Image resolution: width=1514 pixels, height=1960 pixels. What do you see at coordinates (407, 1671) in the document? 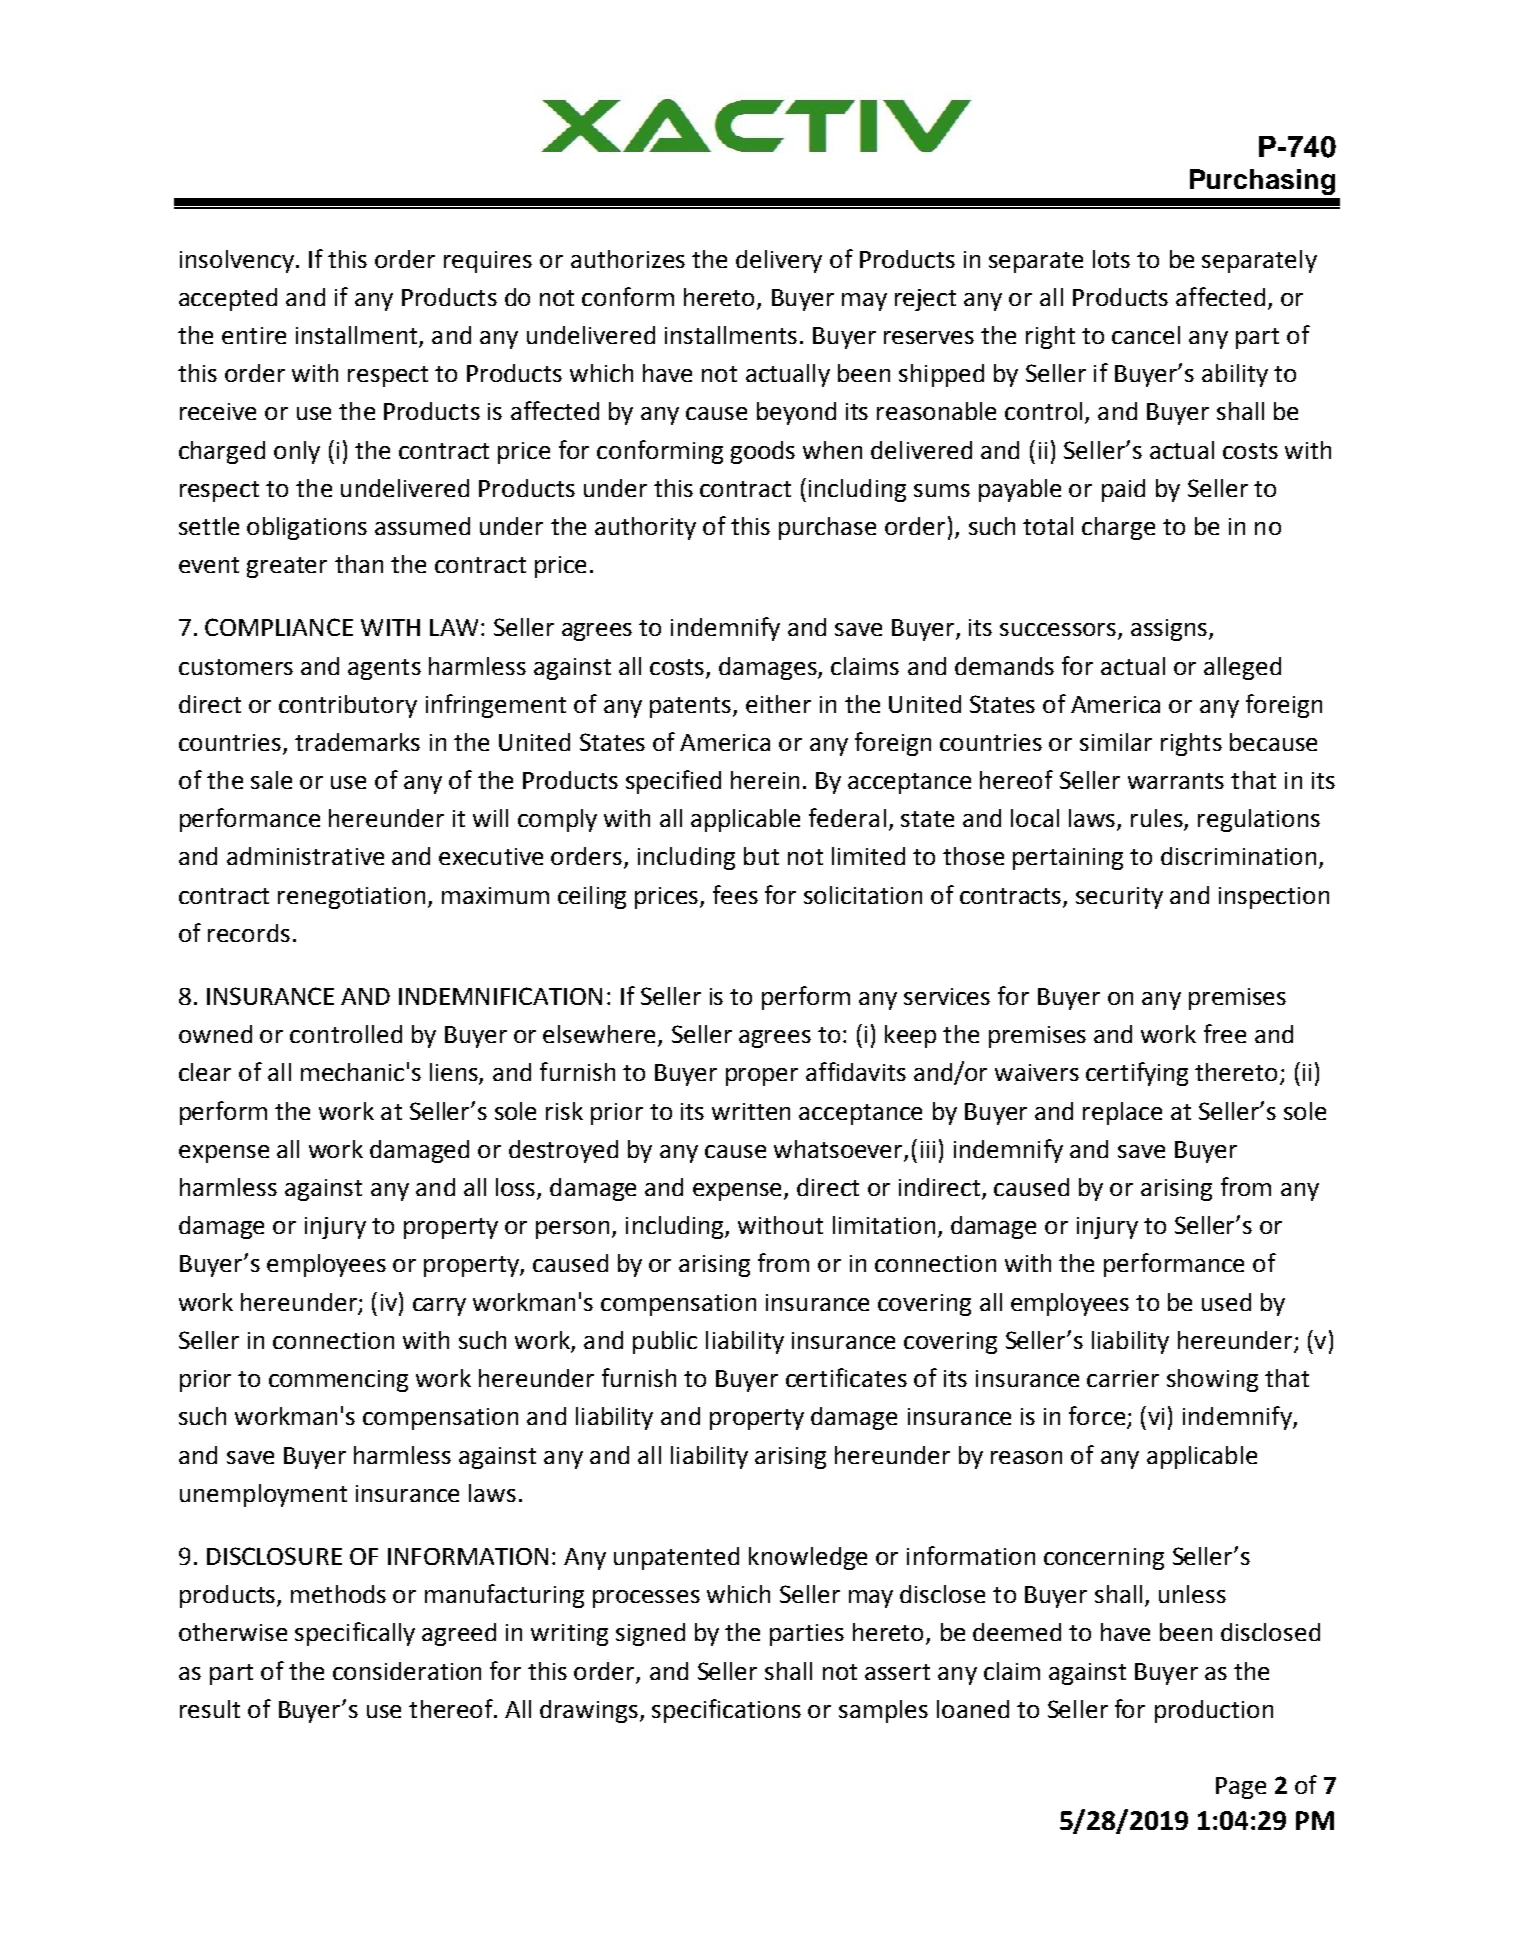
I see `consideration` at bounding box center [407, 1671].
